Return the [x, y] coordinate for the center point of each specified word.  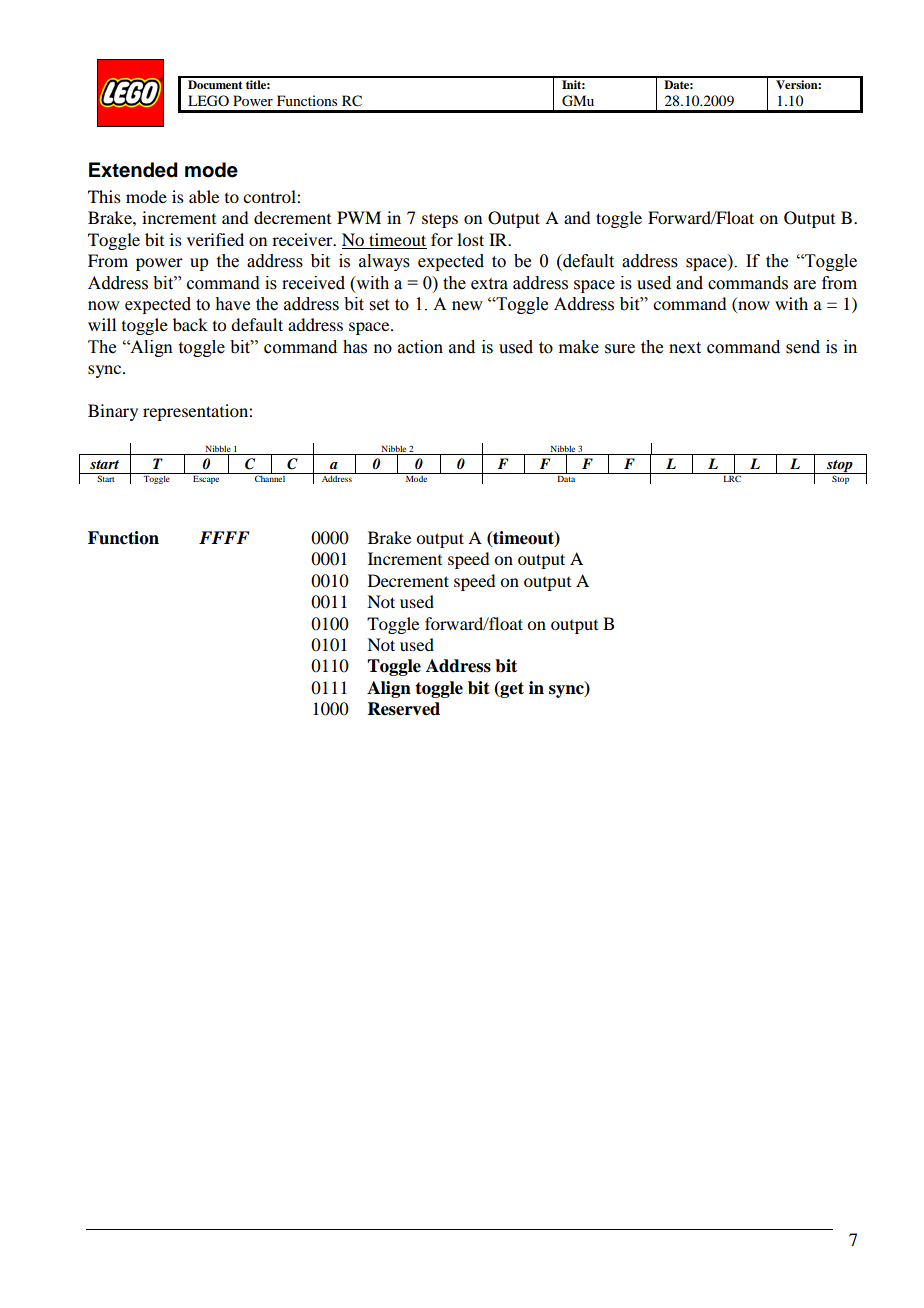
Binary [113, 412]
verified [215, 239]
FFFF [224, 537]
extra [489, 284]
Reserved [404, 709]
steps [440, 220]
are [805, 285]
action [420, 347]
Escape [206, 478]
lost [470, 239]
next [685, 348]
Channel [270, 477]
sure [620, 349]
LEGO [208, 101]
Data [566, 477]
